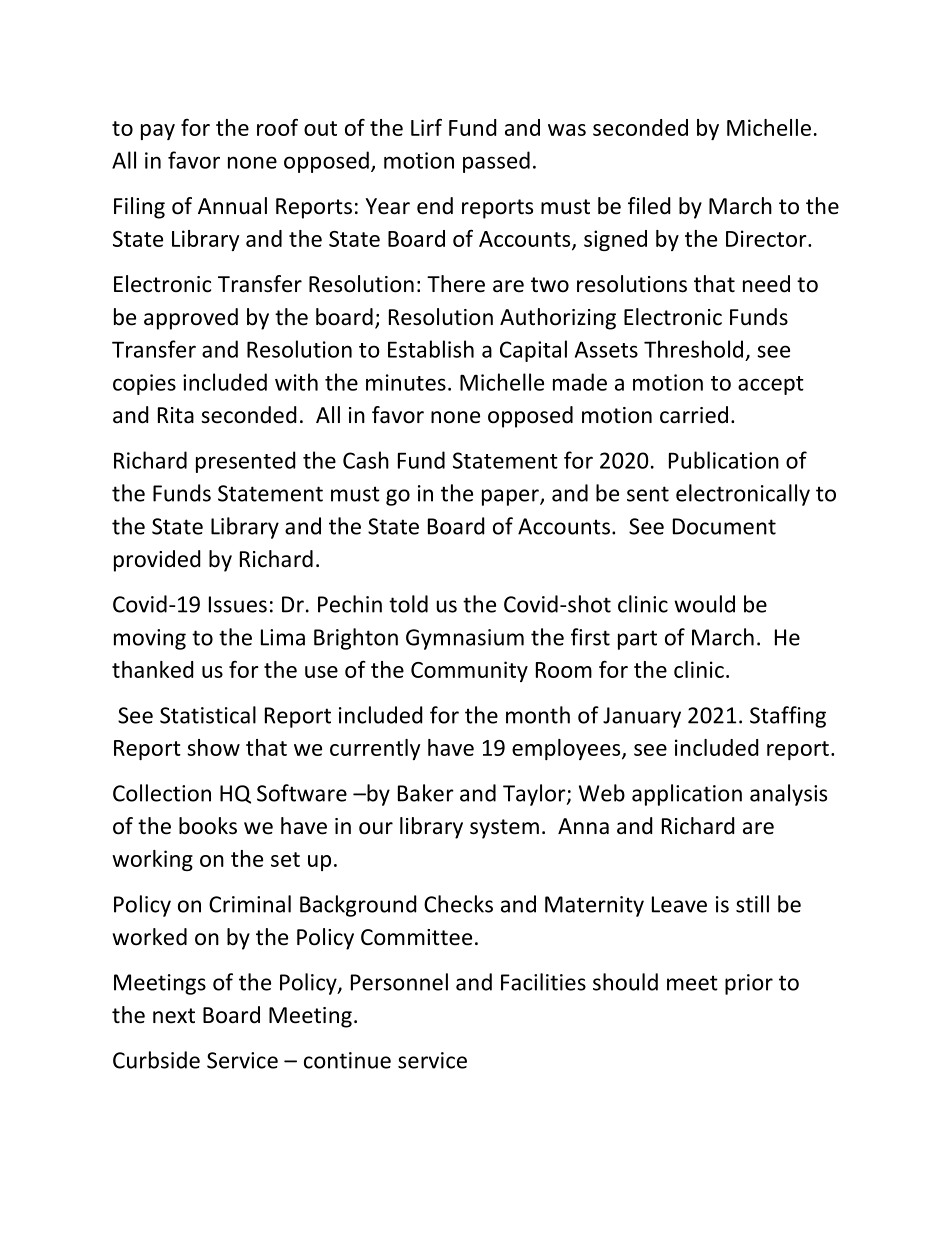 This screenshot has width=952, height=1233. Describe the element at coordinates (238, 604) in the screenshot. I see `Issues` at that location.
